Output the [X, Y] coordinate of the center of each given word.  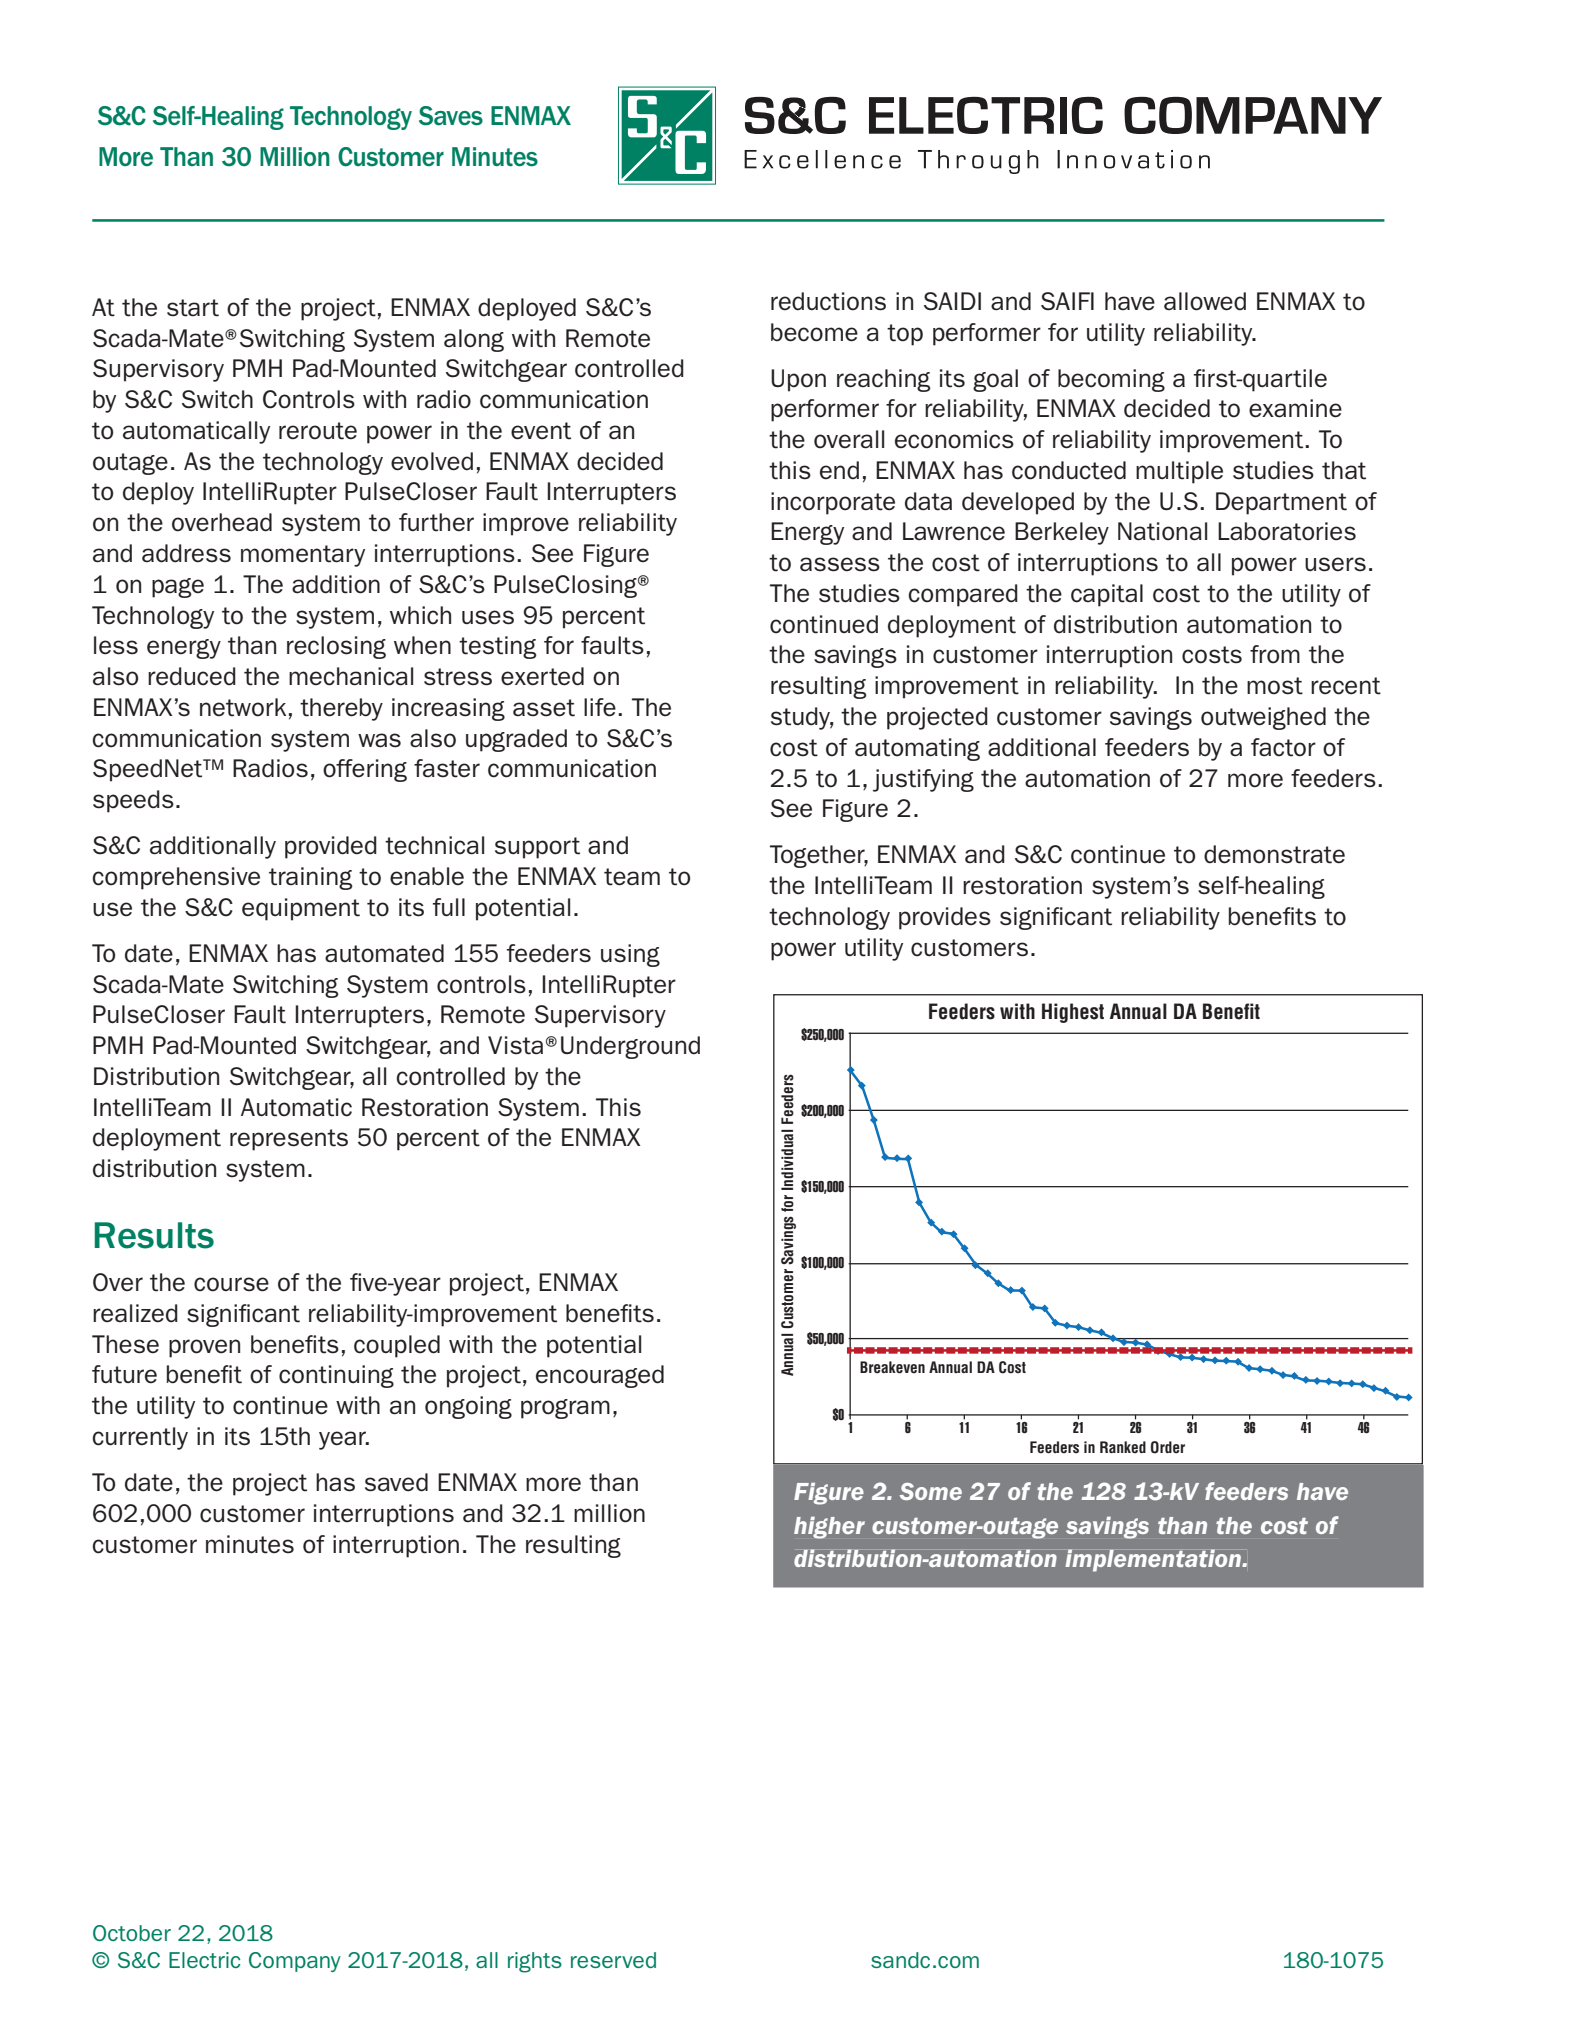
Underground [630, 1047]
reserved [613, 1960]
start [193, 308]
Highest [1073, 1013]
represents [289, 1140]
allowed [1205, 301]
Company [295, 1962]
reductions [828, 301]
